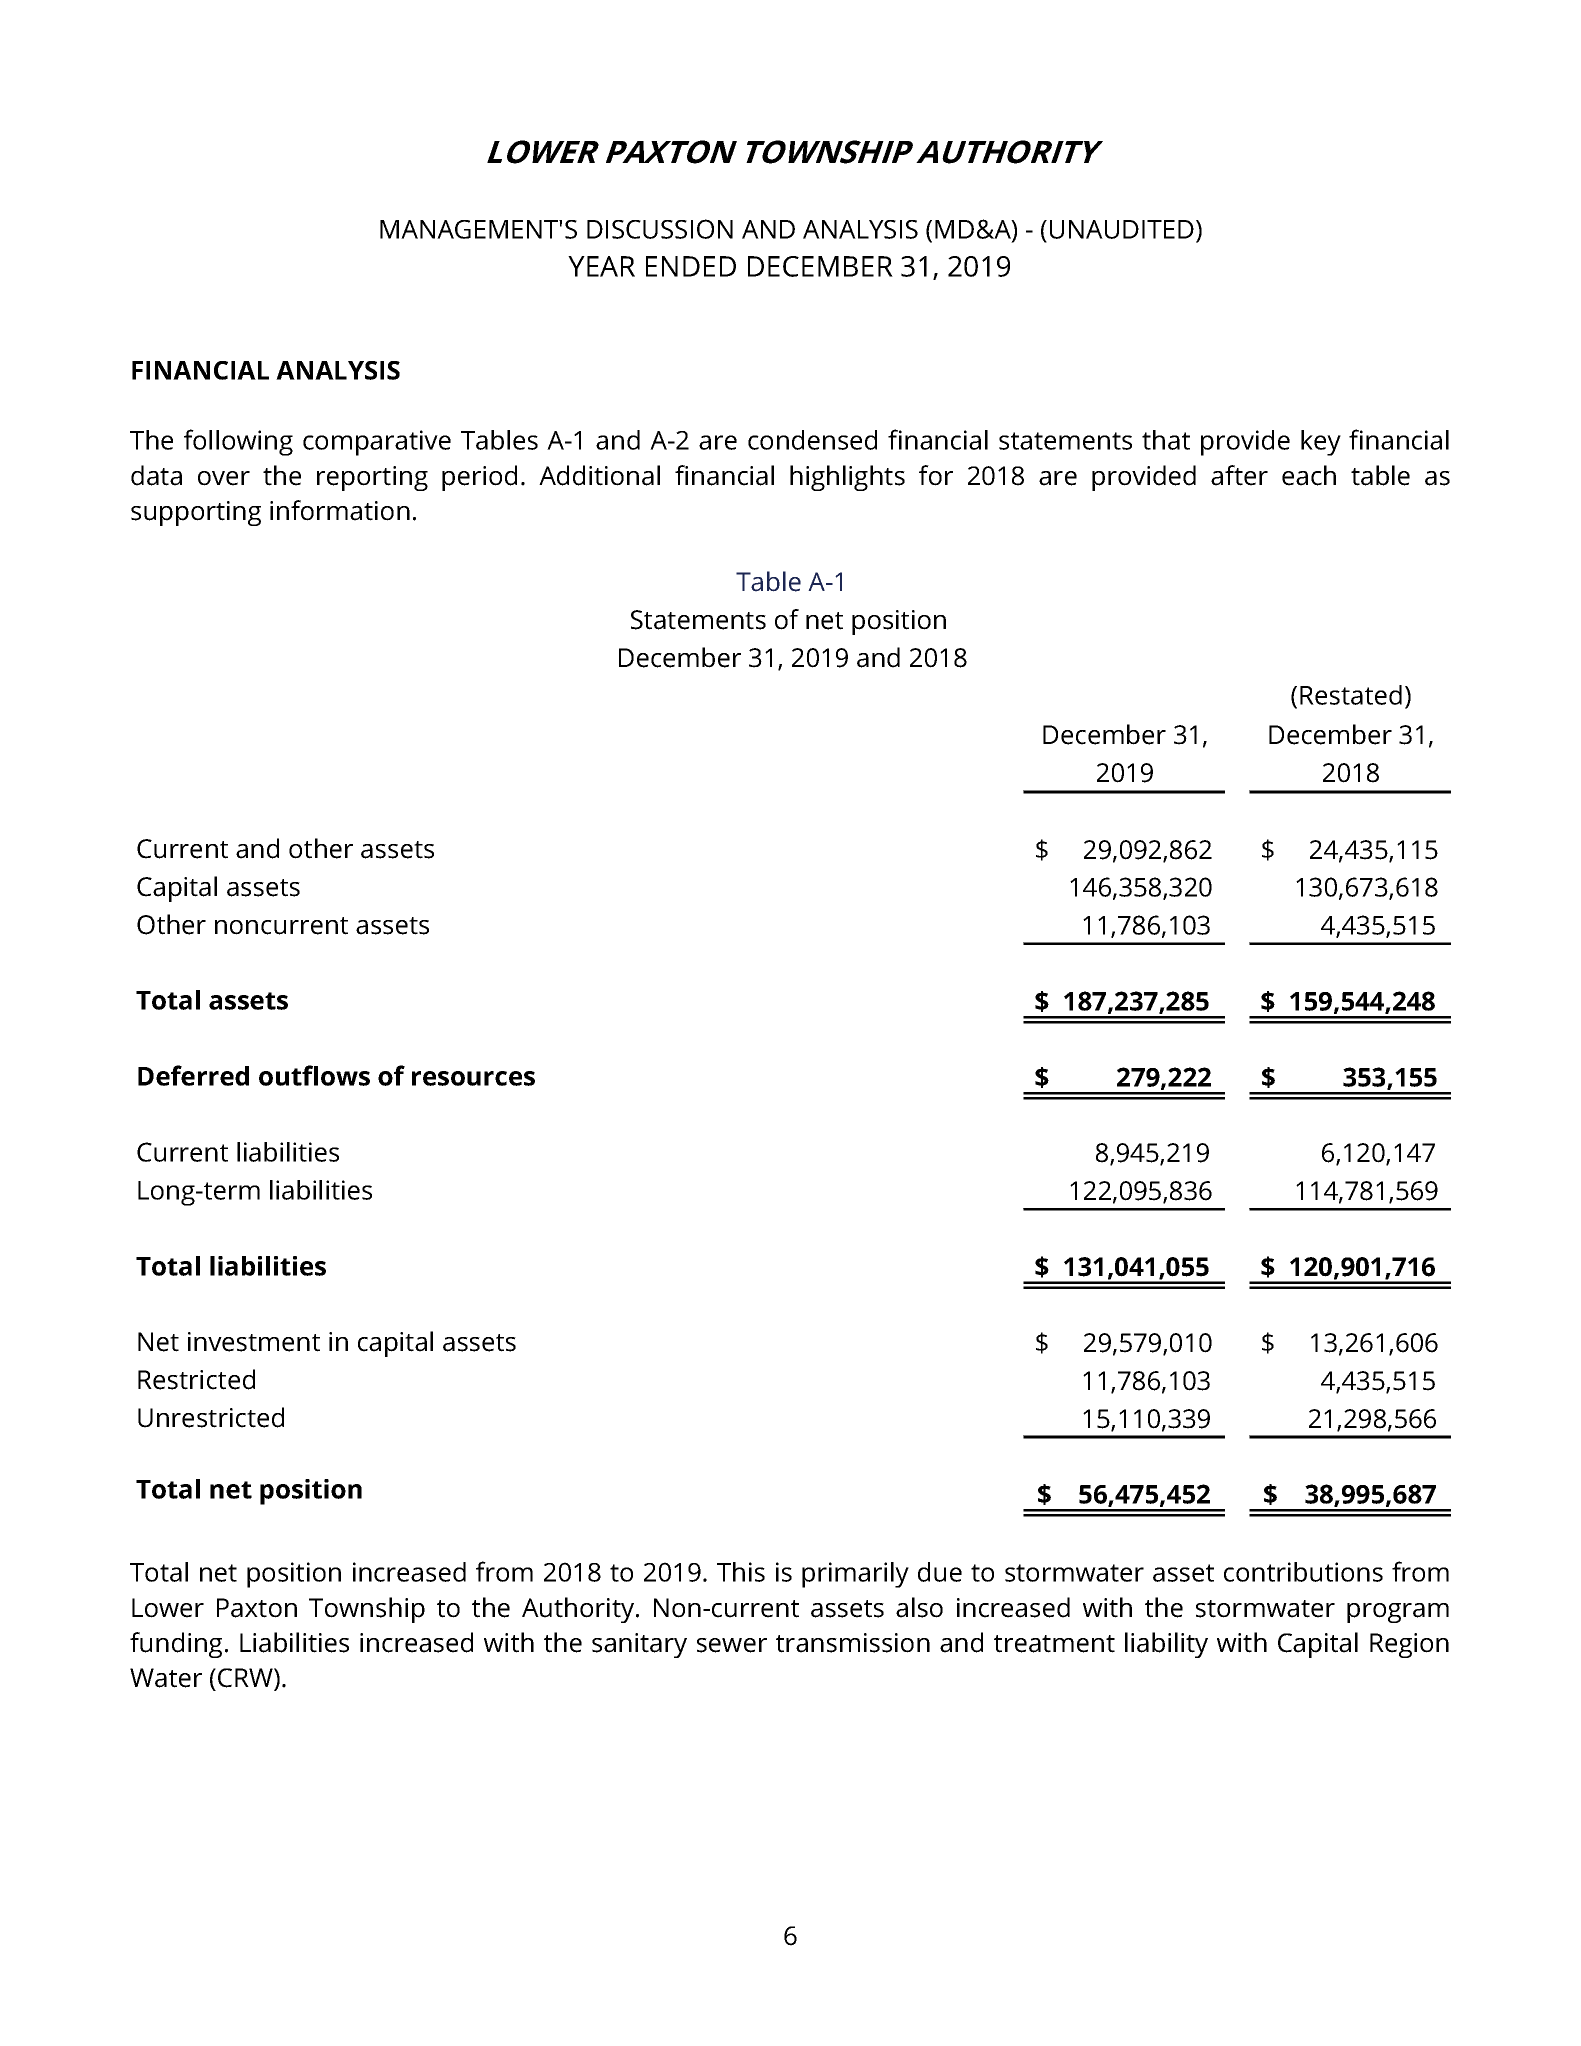 Image resolution: width=1581 pixels, height=2046 pixels. Describe the element at coordinates (1351, 695) in the document. I see `Restated` at that location.
